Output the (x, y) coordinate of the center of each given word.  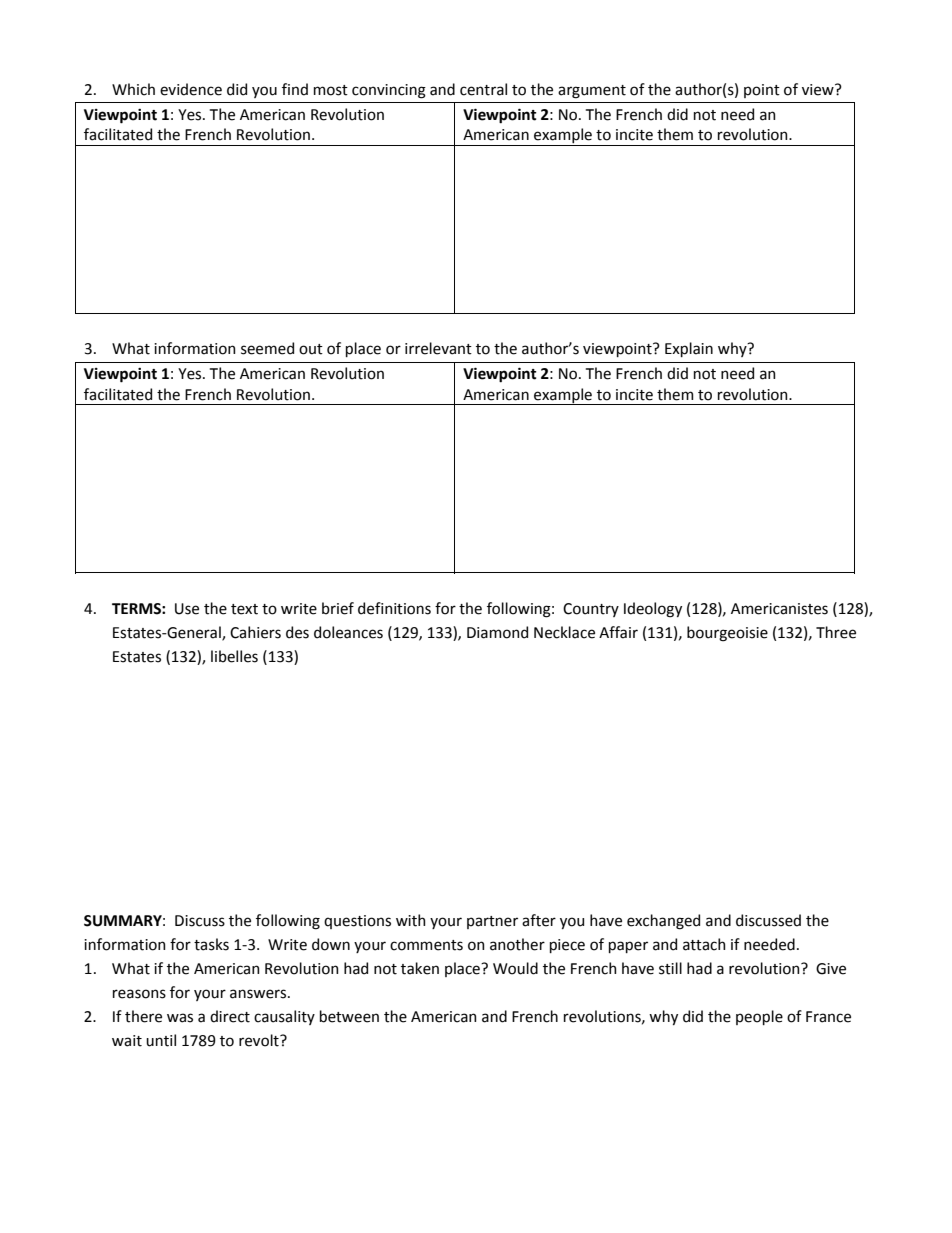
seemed (267, 348)
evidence (191, 89)
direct (230, 1016)
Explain (689, 349)
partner (492, 922)
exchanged (663, 922)
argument (592, 92)
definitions (394, 608)
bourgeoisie (727, 634)
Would (515, 968)
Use (187, 609)
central (483, 89)
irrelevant (438, 348)
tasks (211, 944)
